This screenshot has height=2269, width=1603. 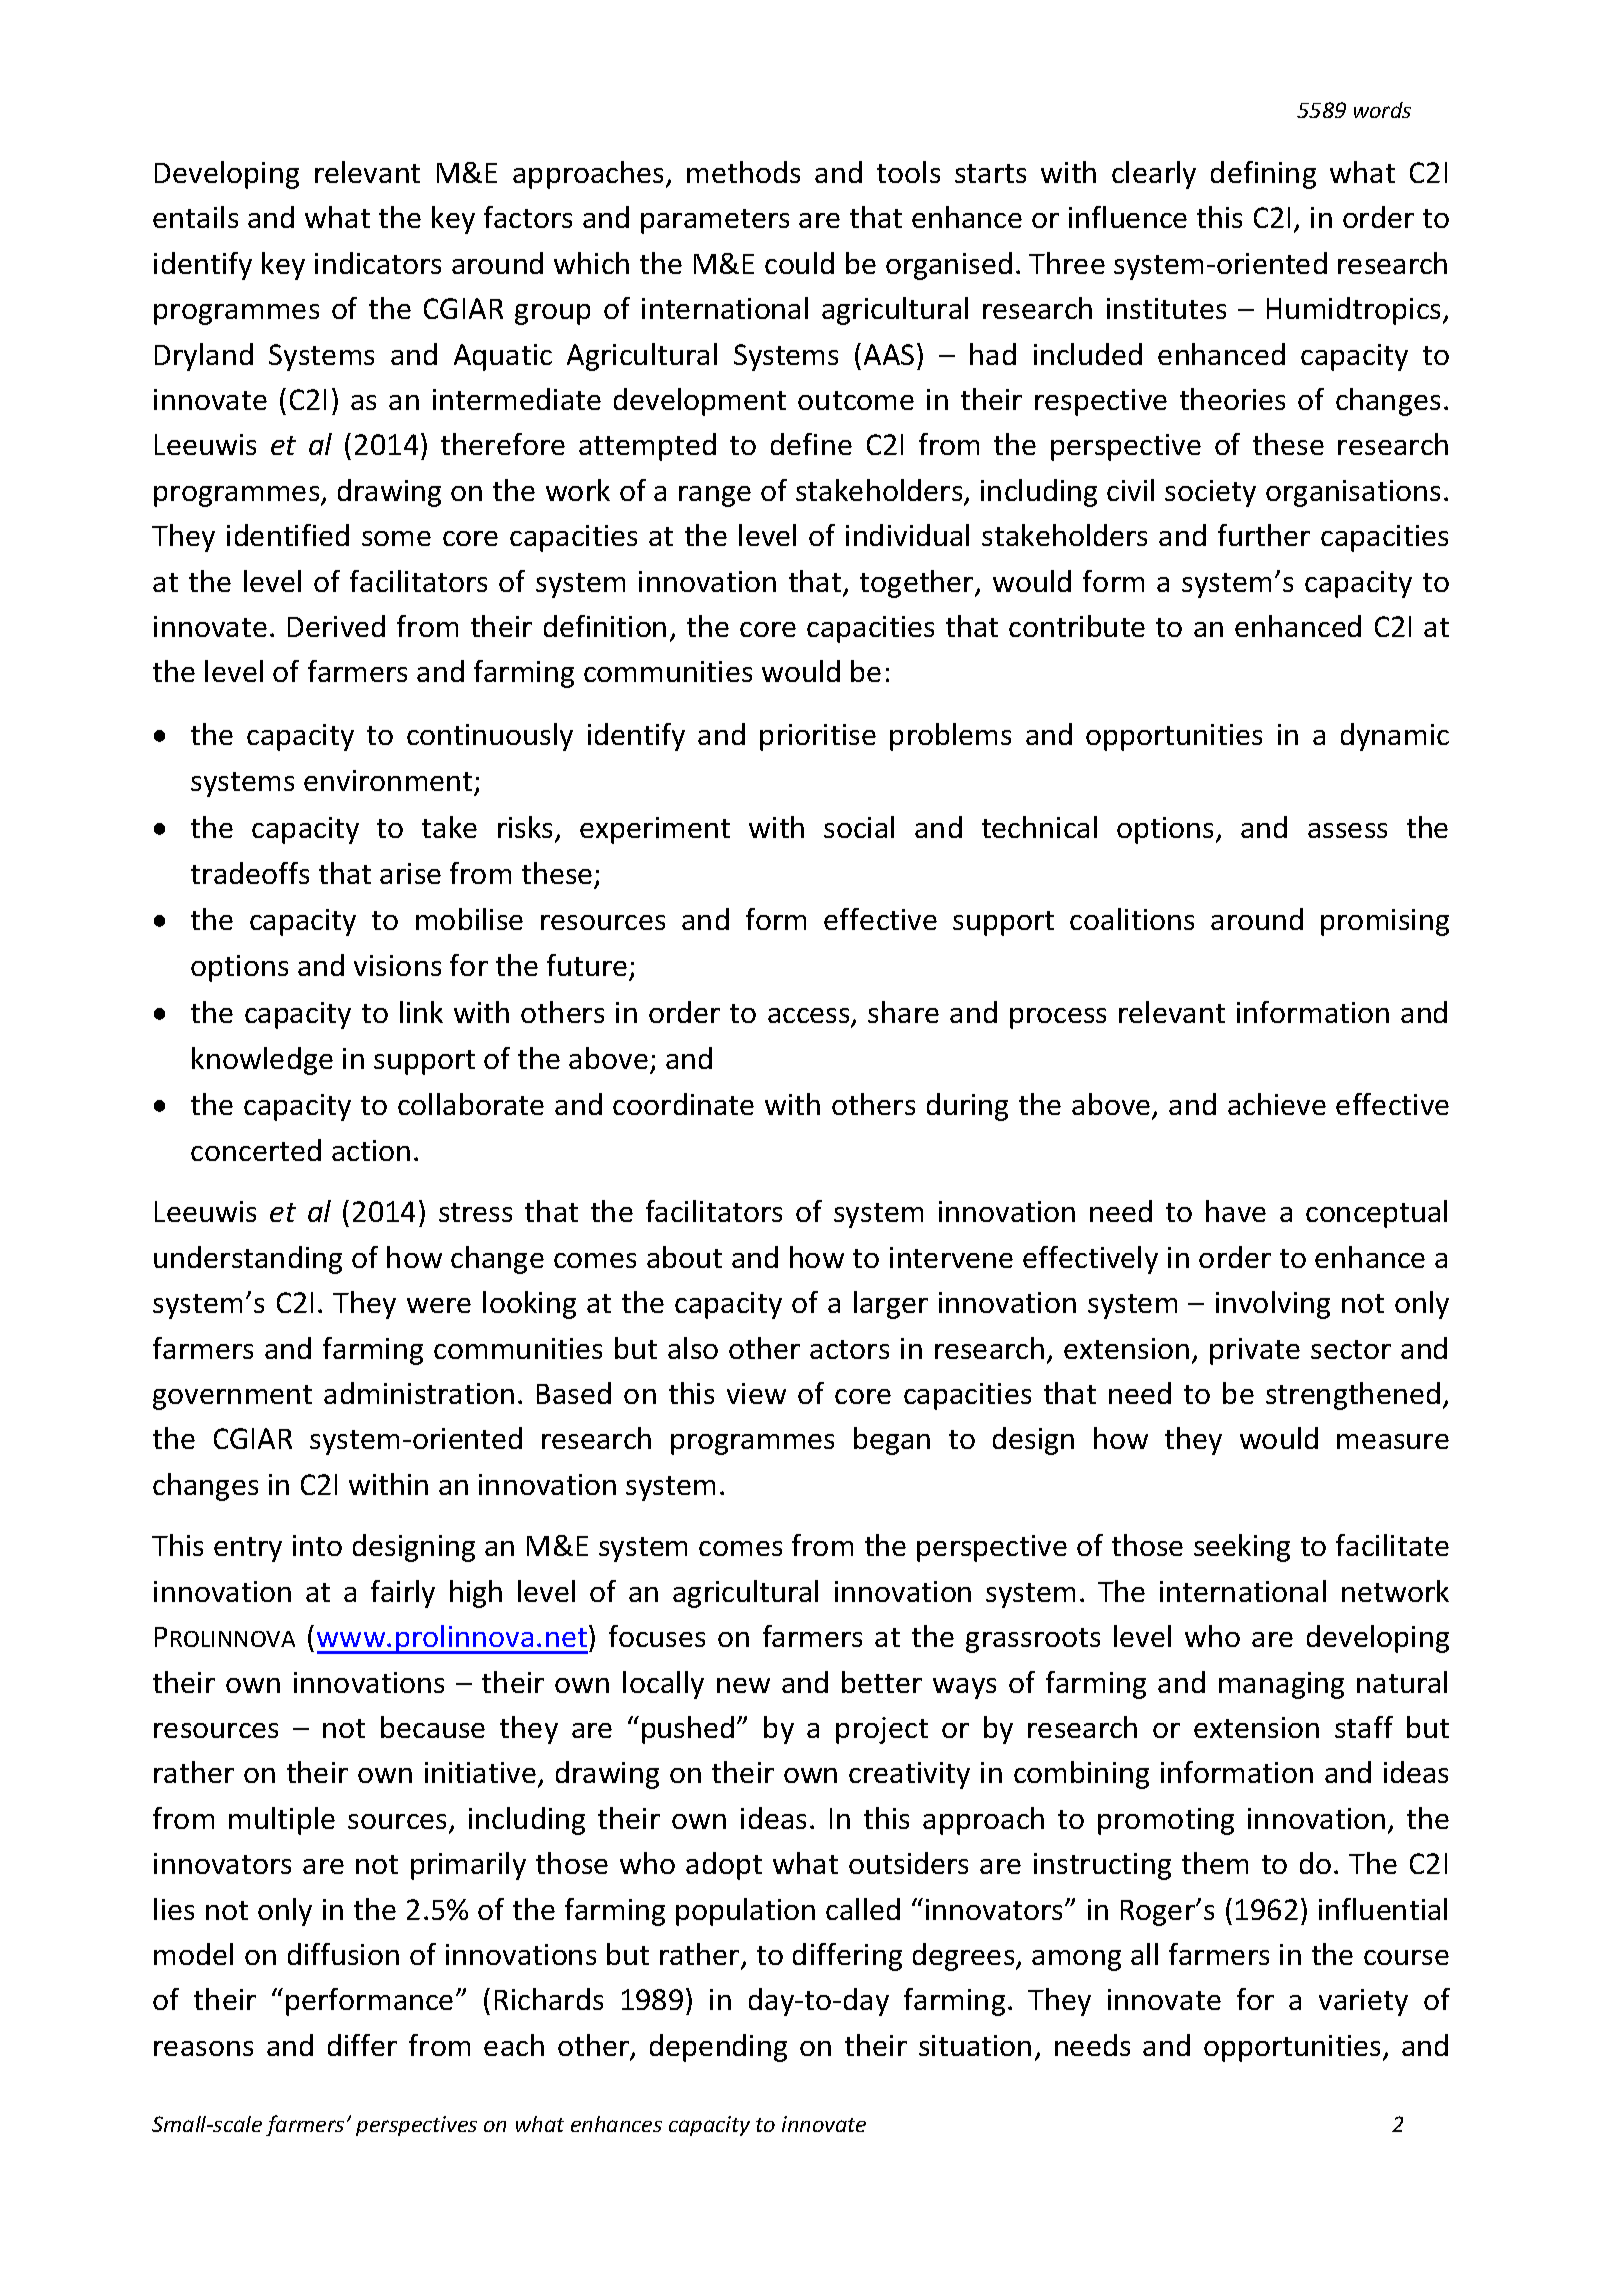 I want to click on government, so click(x=232, y=1397).
